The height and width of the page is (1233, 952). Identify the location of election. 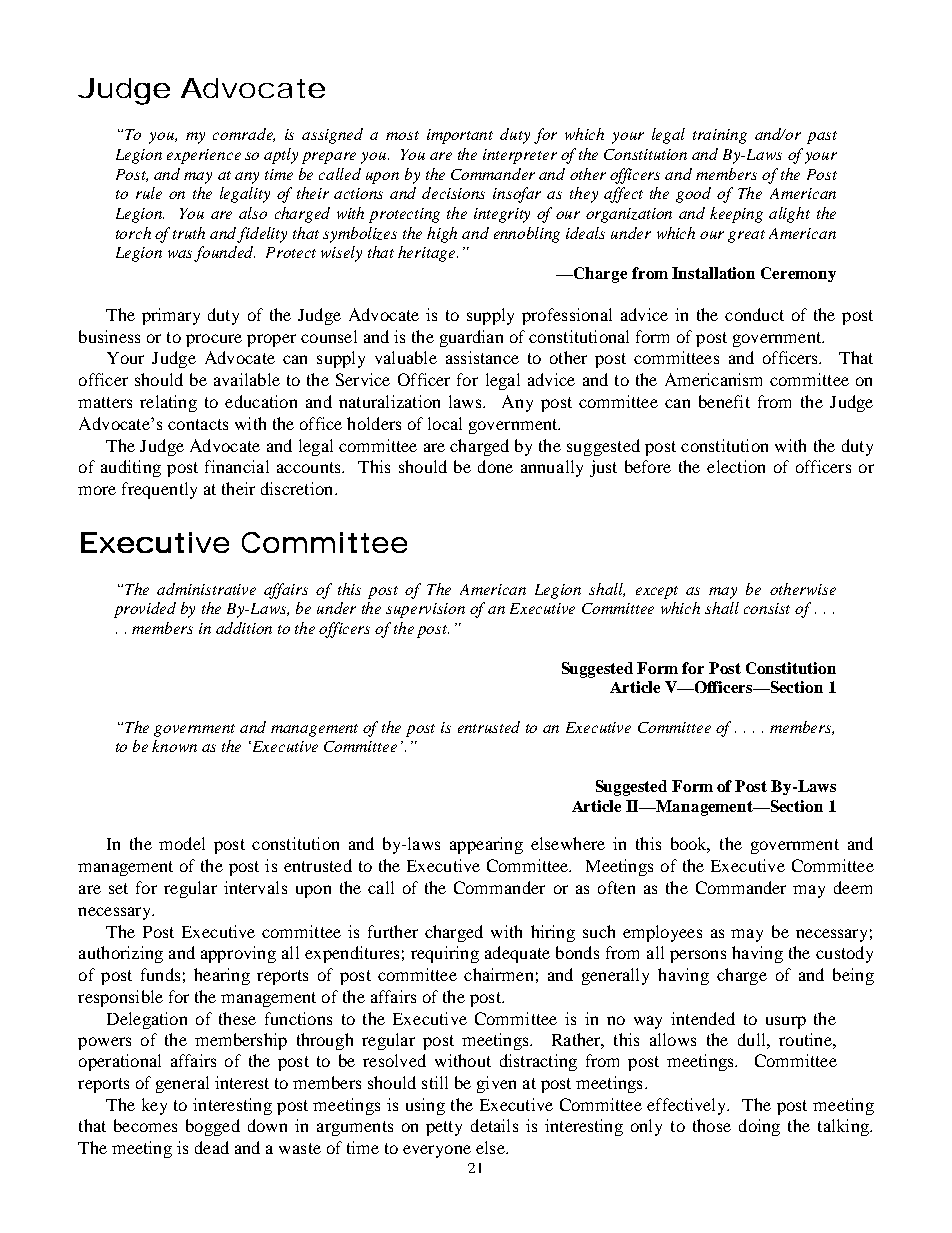
(736, 466).
